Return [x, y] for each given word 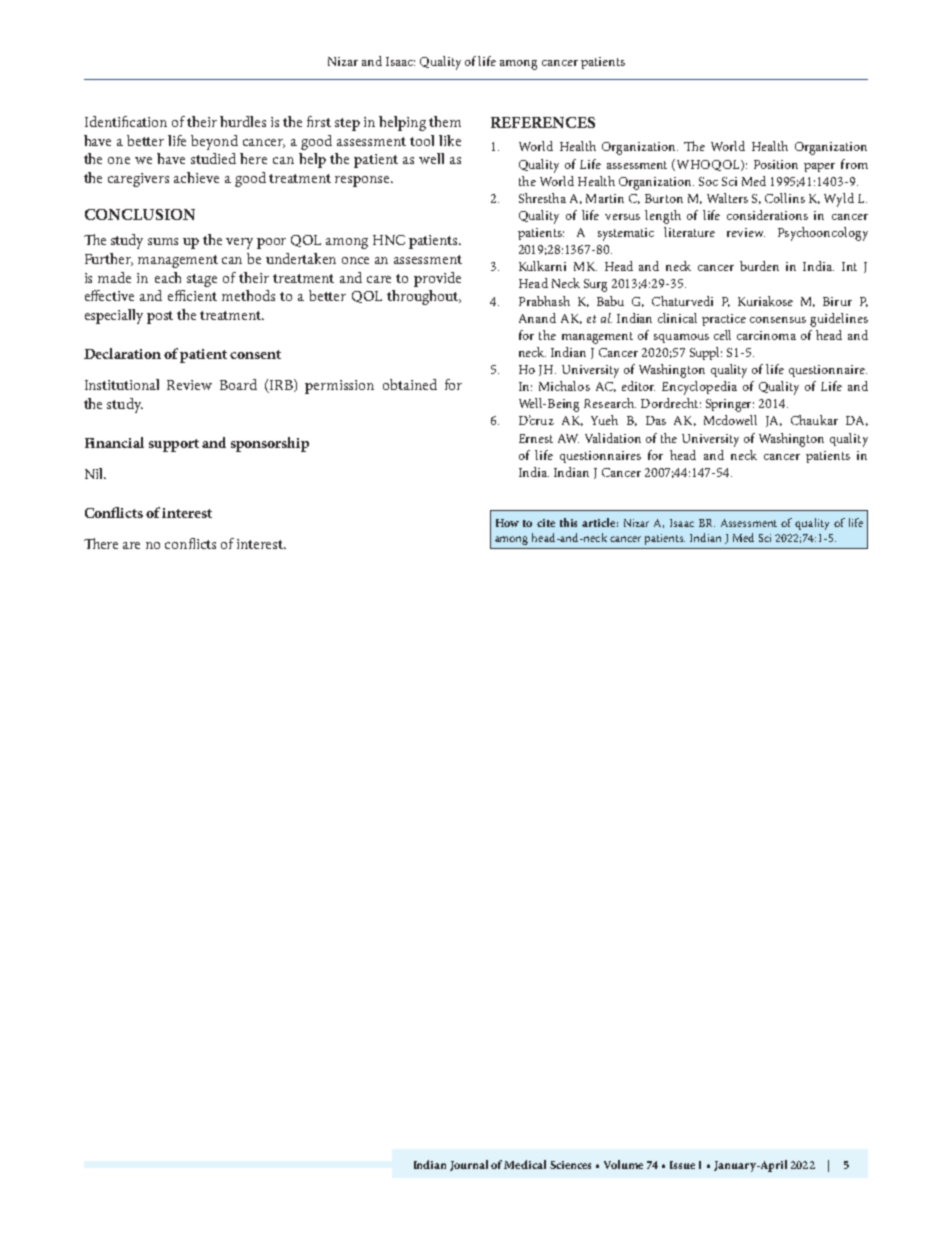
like [450, 140]
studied [213, 158]
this [568, 522]
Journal [469, 1165]
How [507, 523]
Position [776, 164]
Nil [95, 473]
